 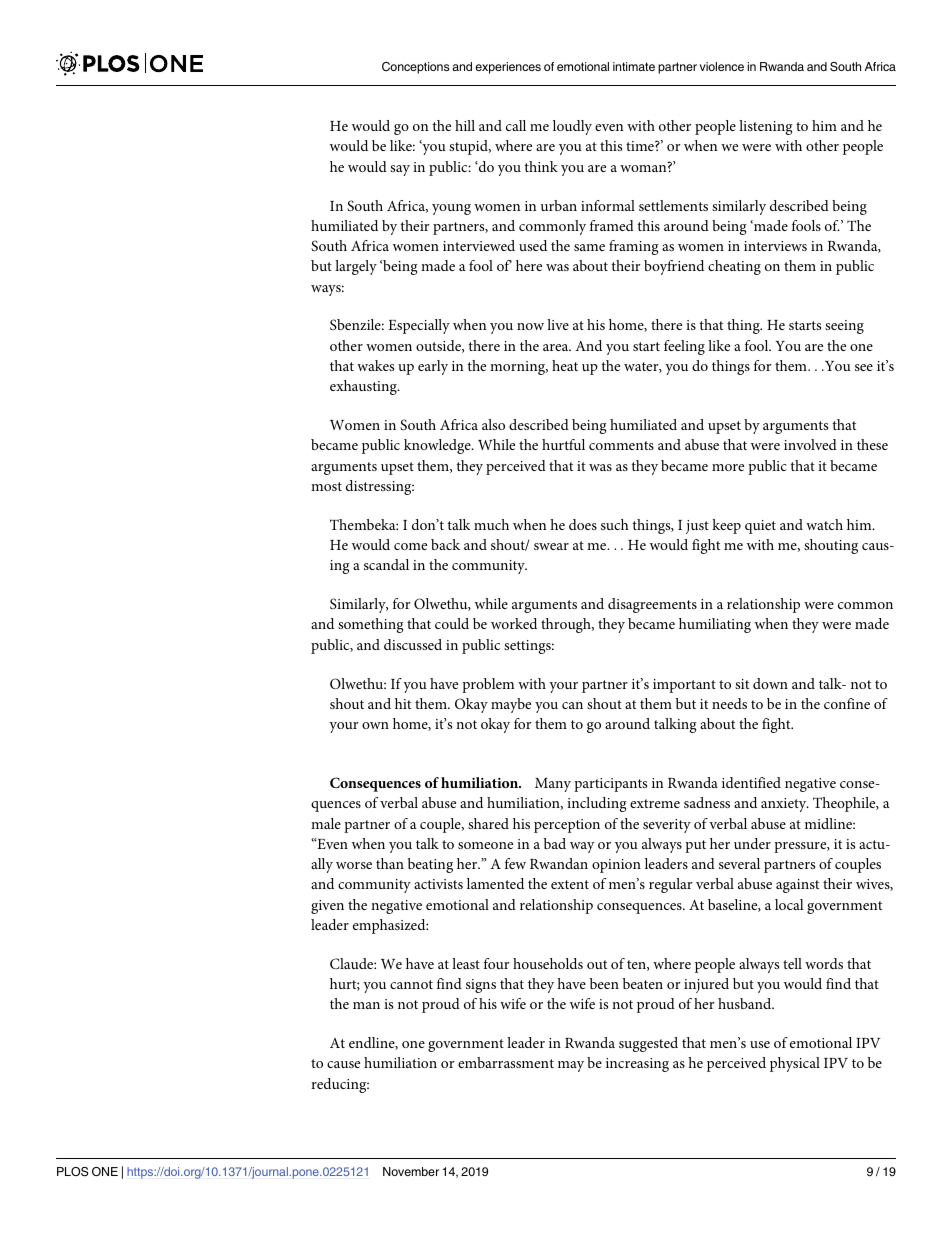 What do you see at coordinates (785, 805) in the document?
I see `anxiety` at bounding box center [785, 805].
